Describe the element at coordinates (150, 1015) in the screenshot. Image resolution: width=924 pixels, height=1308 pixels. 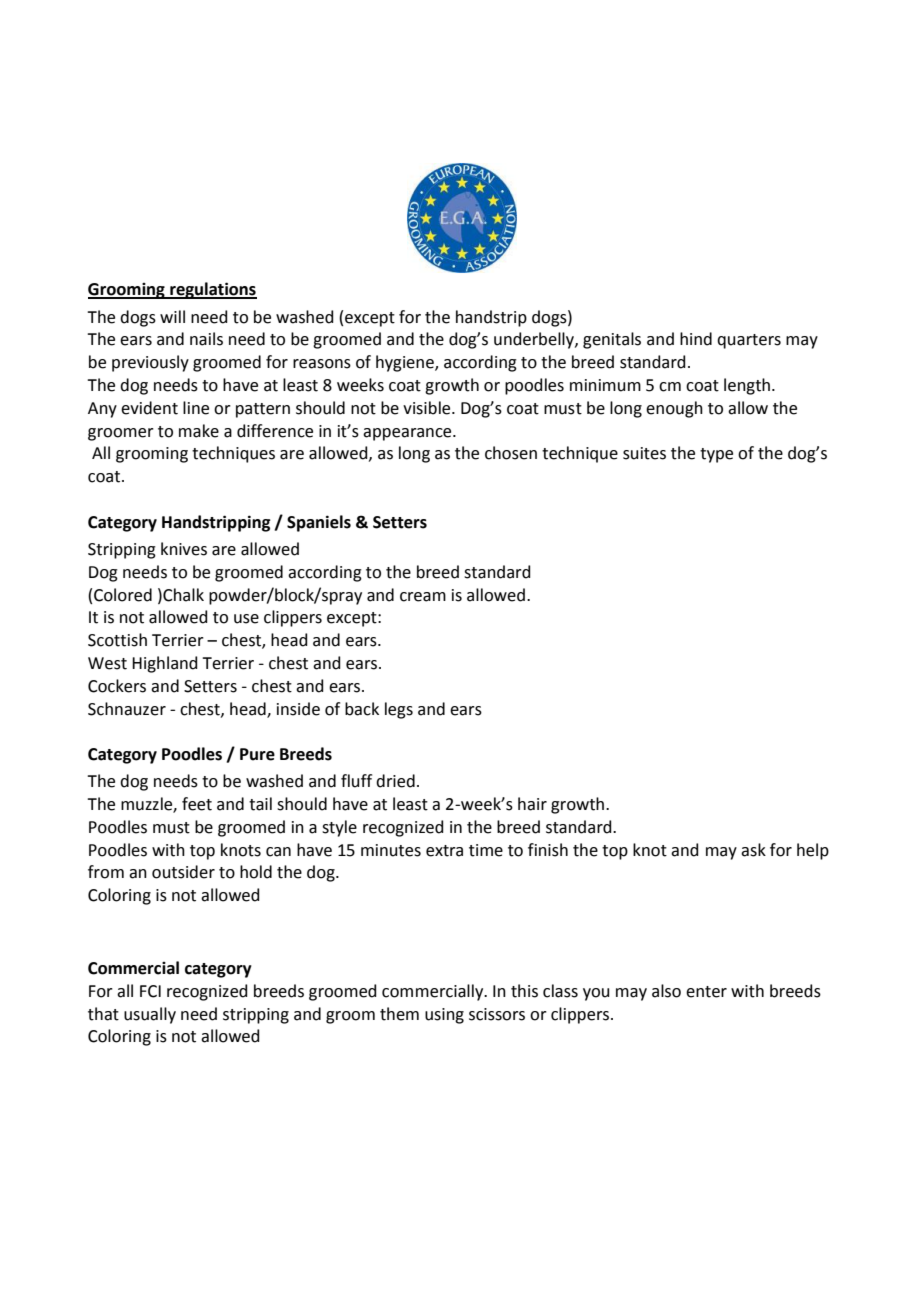
I see `usually` at that location.
